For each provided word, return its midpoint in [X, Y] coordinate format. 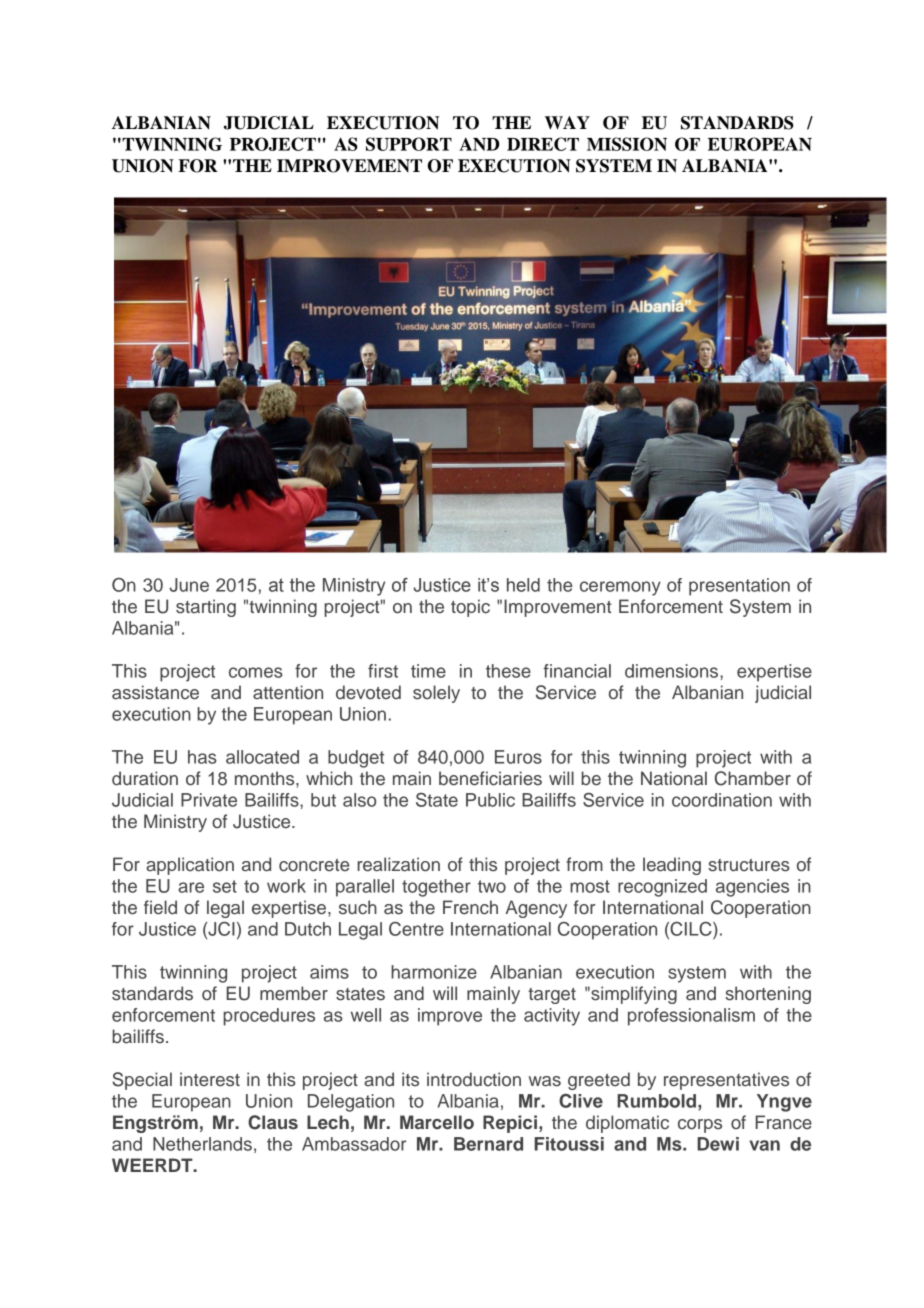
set [225, 886]
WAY [567, 122]
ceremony [620, 588]
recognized [662, 888]
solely [436, 694]
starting [206, 608]
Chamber [753, 778]
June [189, 585]
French [470, 907]
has [202, 757]
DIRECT [543, 144]
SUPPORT [409, 144]
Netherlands [202, 1144]
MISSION [627, 144]
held [523, 585]
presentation [739, 587]
